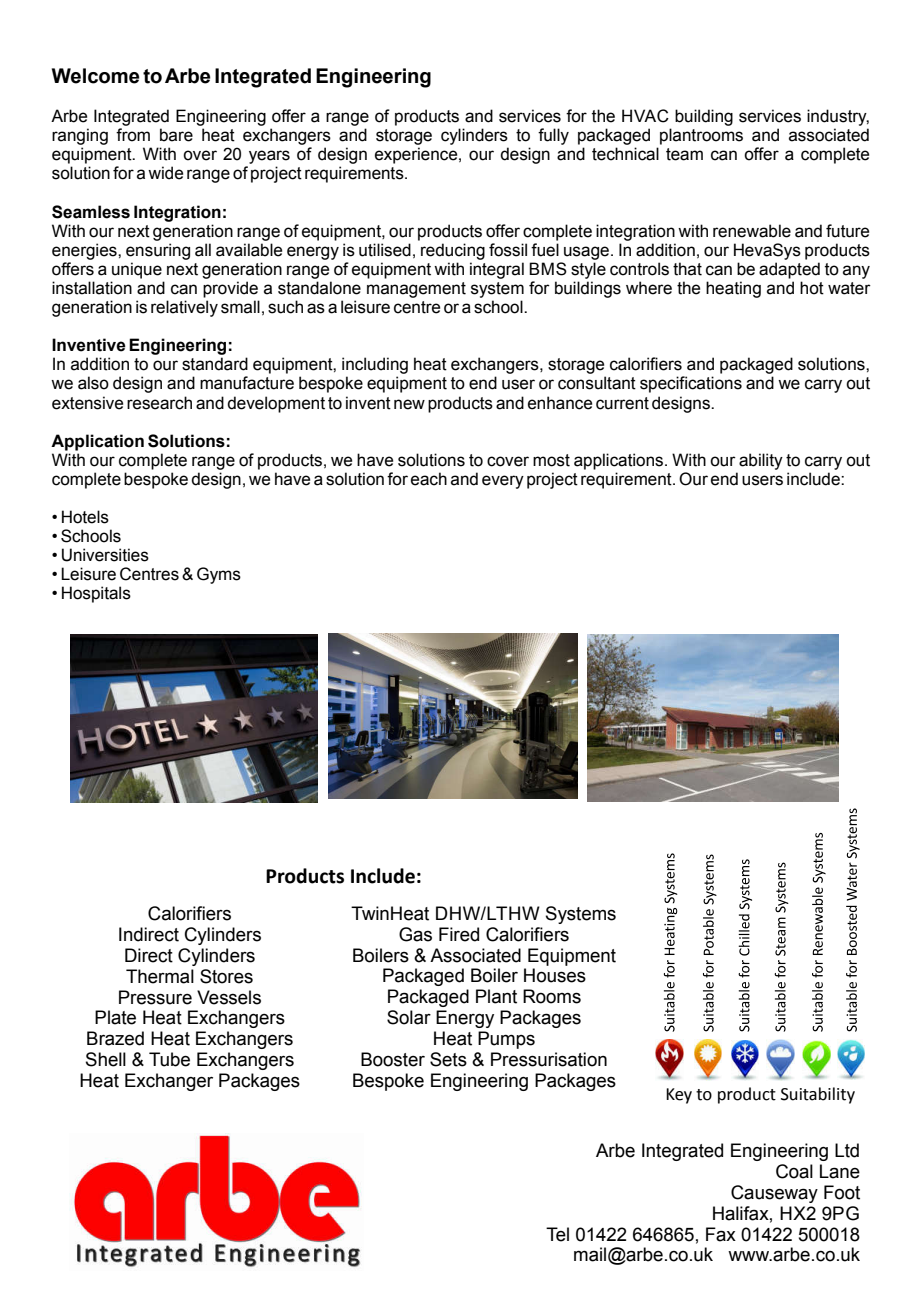 The image size is (924, 1308). What do you see at coordinates (160, 976) in the document?
I see `Thermal` at bounding box center [160, 976].
